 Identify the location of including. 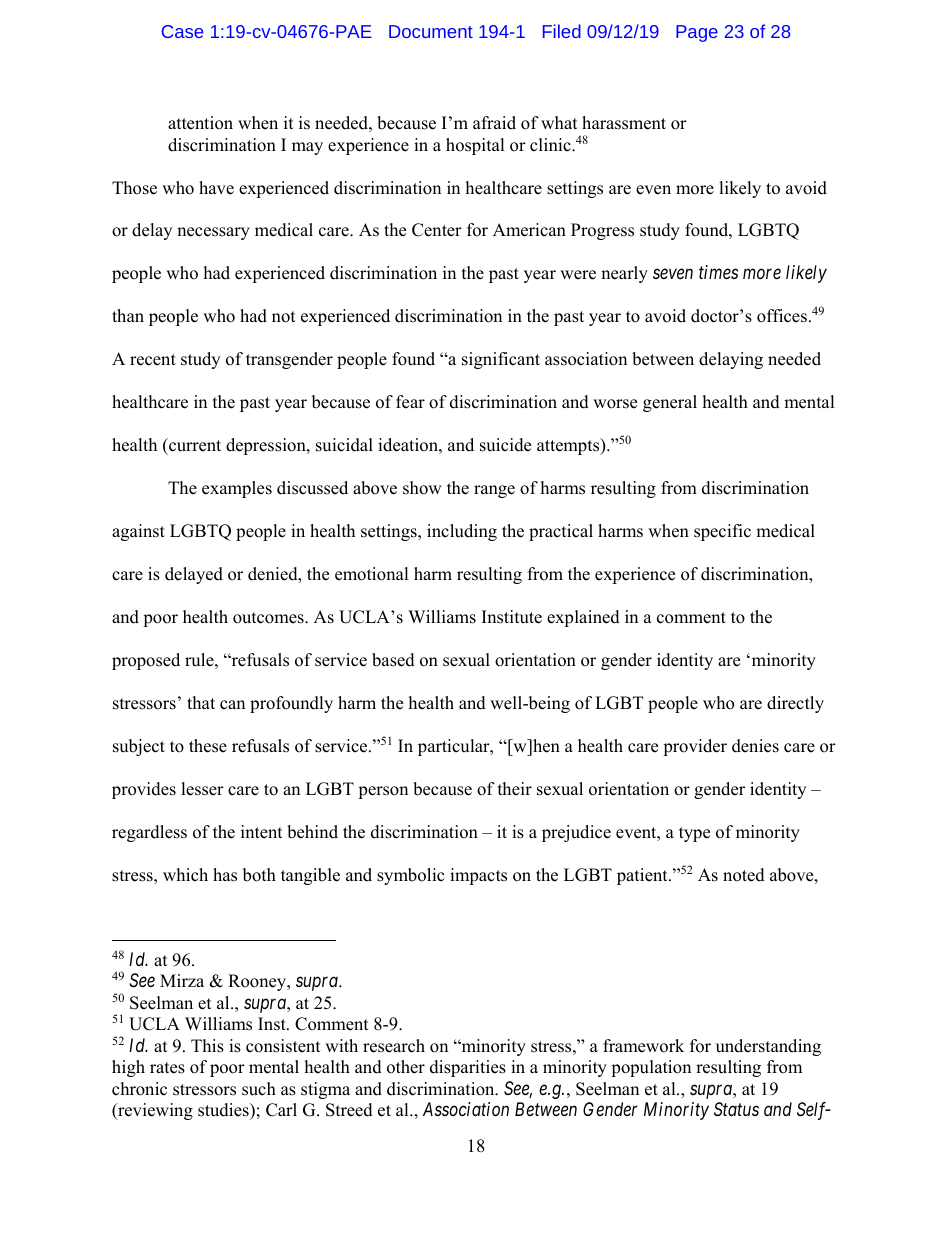
(462, 532).
